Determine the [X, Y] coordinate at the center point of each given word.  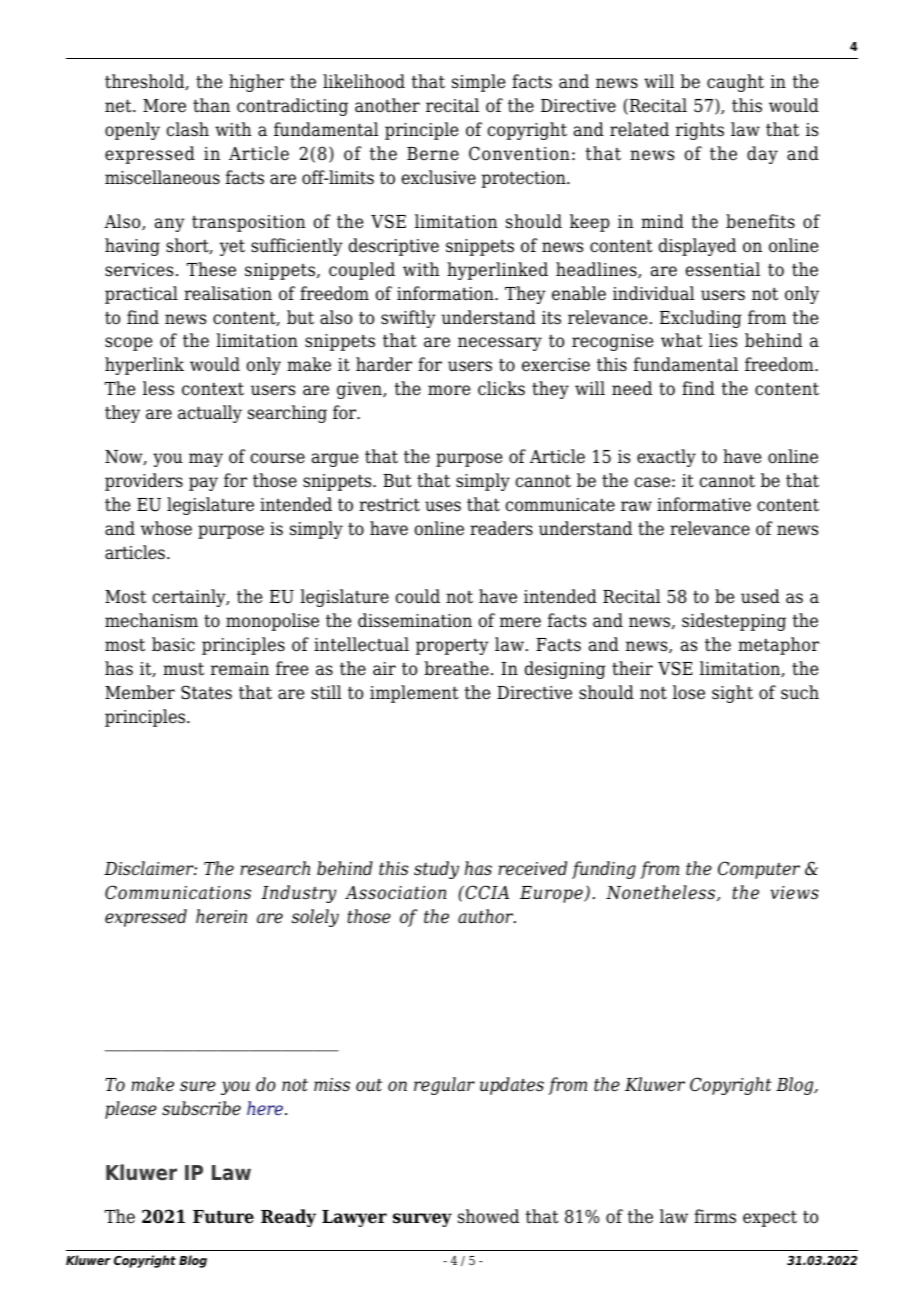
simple [478, 83]
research [275, 868]
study [436, 870]
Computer [759, 870]
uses [443, 506]
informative [704, 504]
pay [203, 484]
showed [488, 1216]
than [211, 105]
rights [700, 131]
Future [223, 1217]
